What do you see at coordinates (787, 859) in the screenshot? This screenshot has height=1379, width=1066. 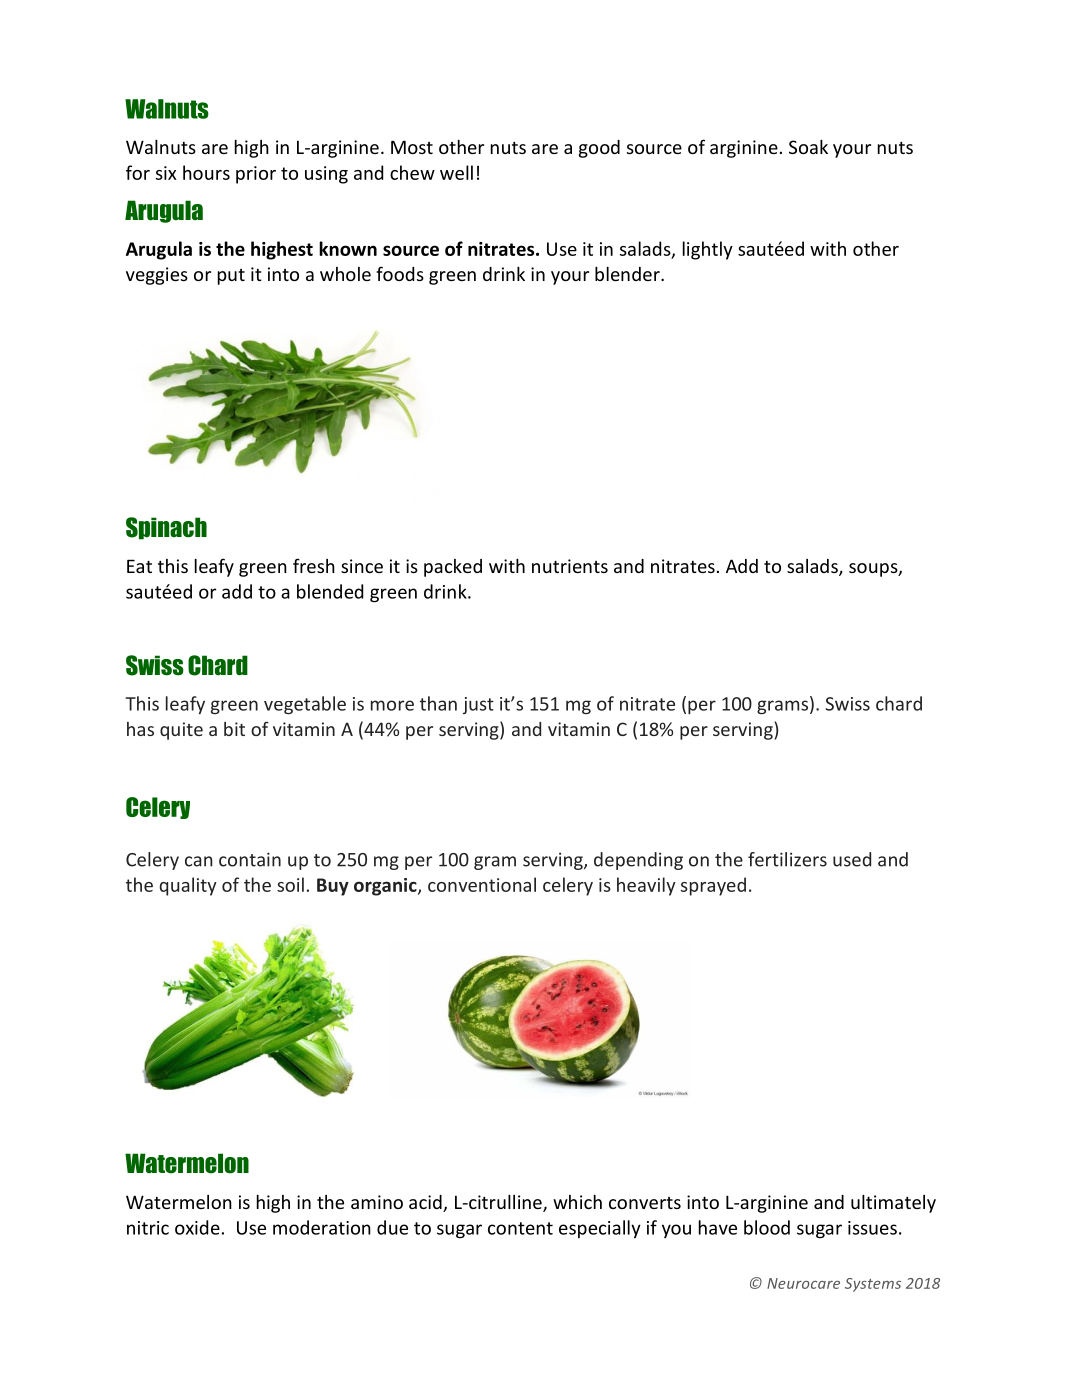 I see `fertilizers` at bounding box center [787, 859].
